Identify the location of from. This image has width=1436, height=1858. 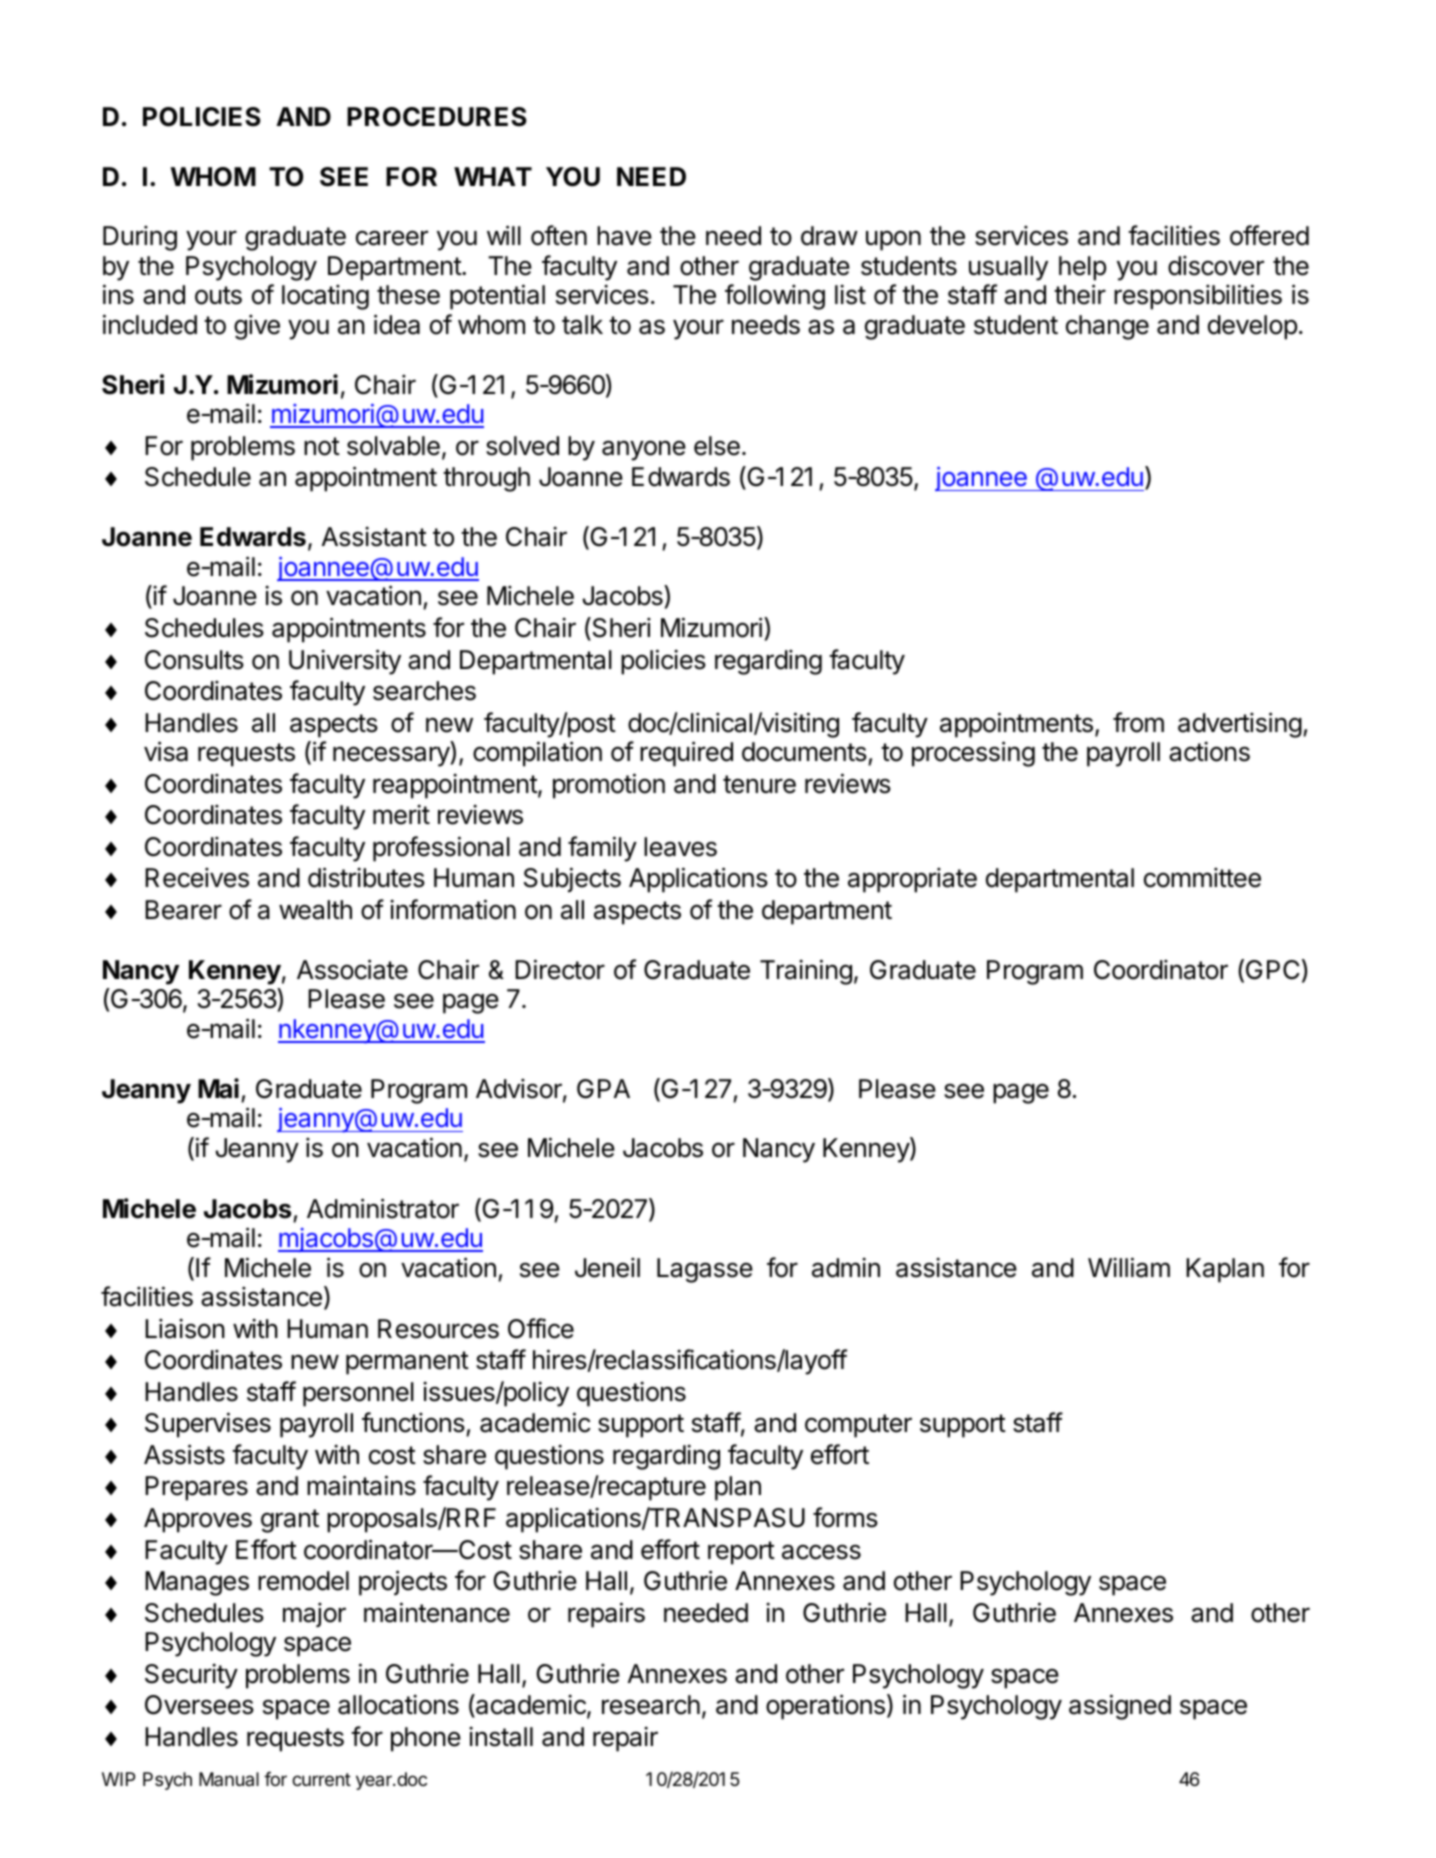
(1138, 722).
